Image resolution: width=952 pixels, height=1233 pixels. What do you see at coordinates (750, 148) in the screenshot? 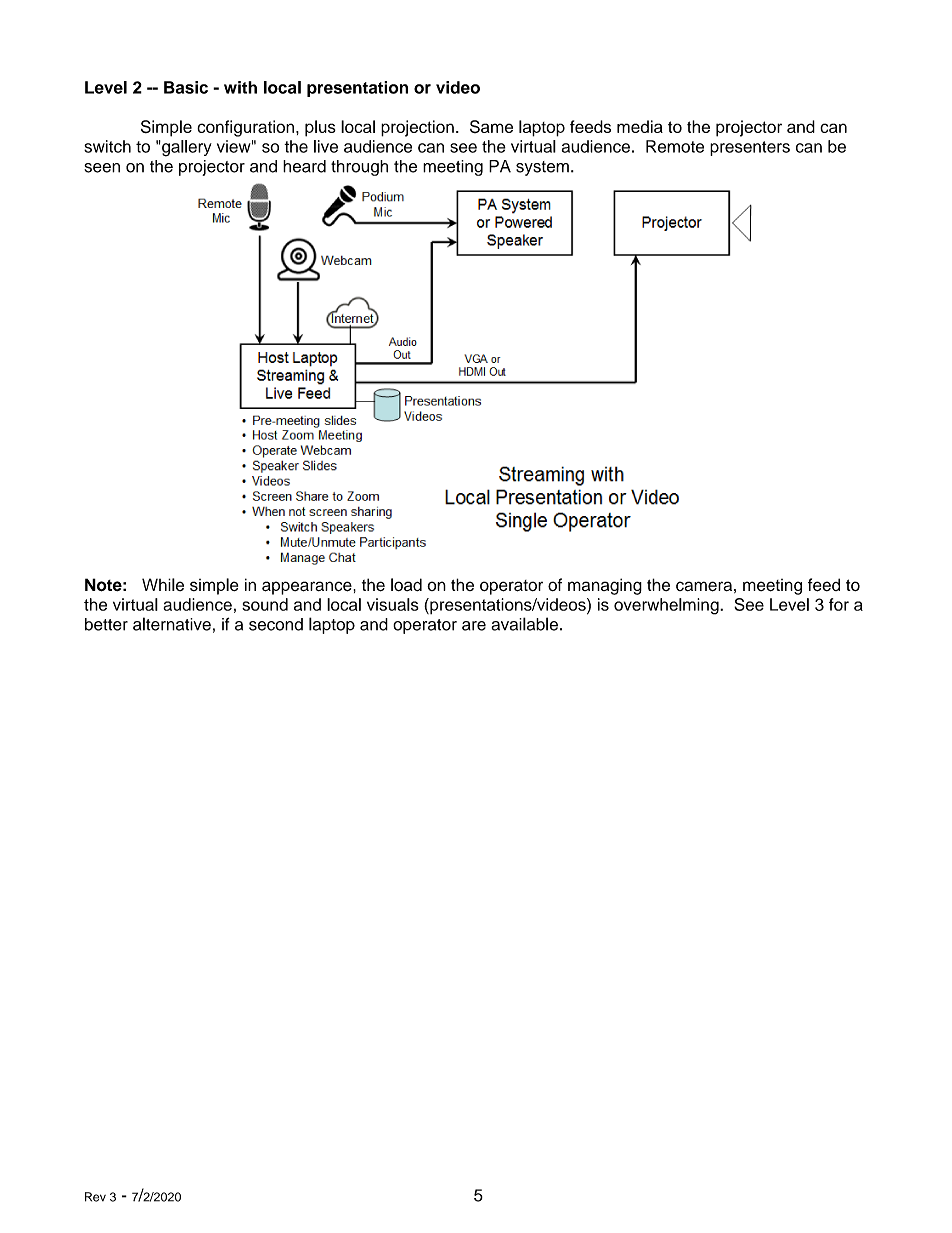
I see `presenters` at bounding box center [750, 148].
